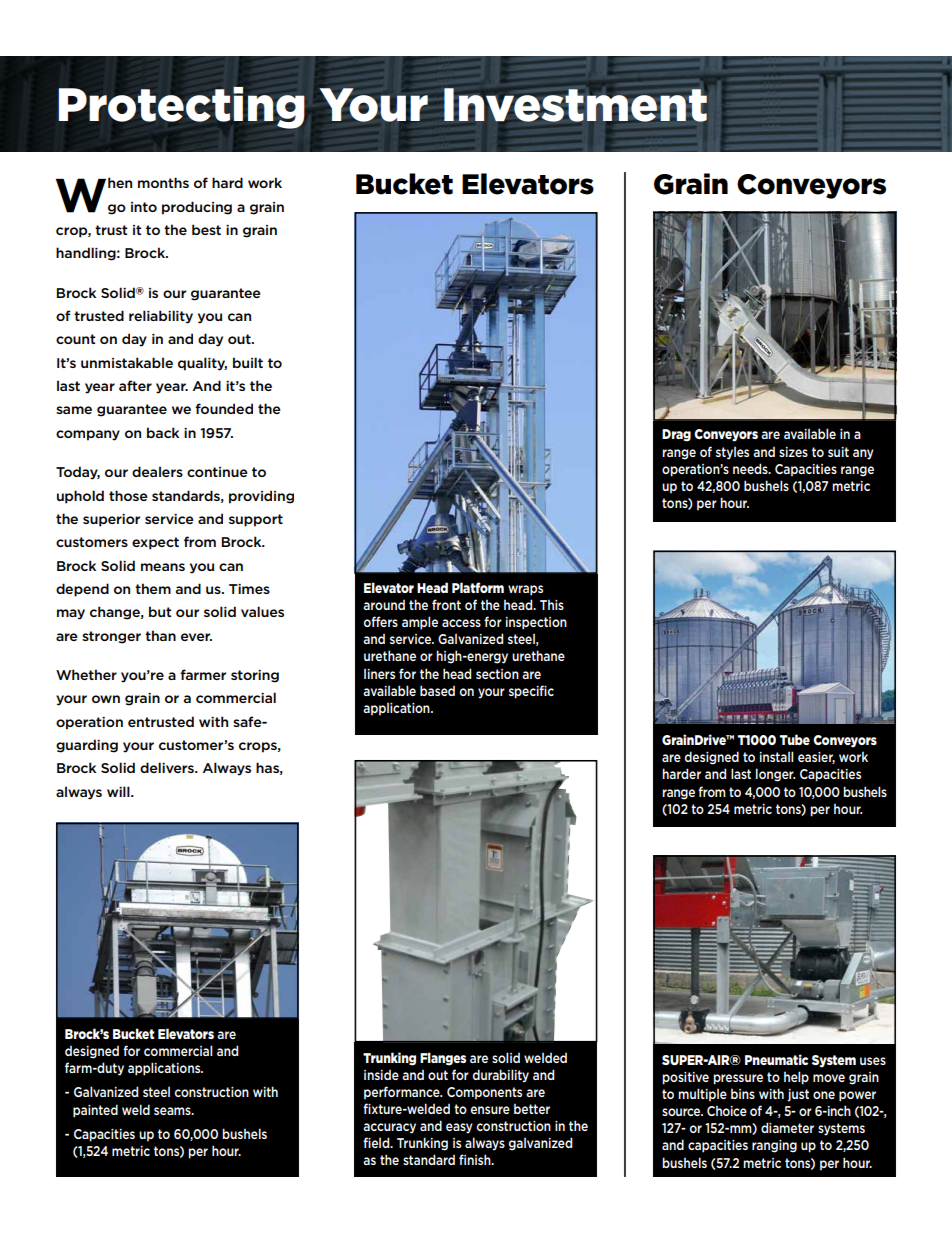 This page has height=1233, width=952. What do you see at coordinates (793, 452) in the page?
I see `sizes` at bounding box center [793, 452].
